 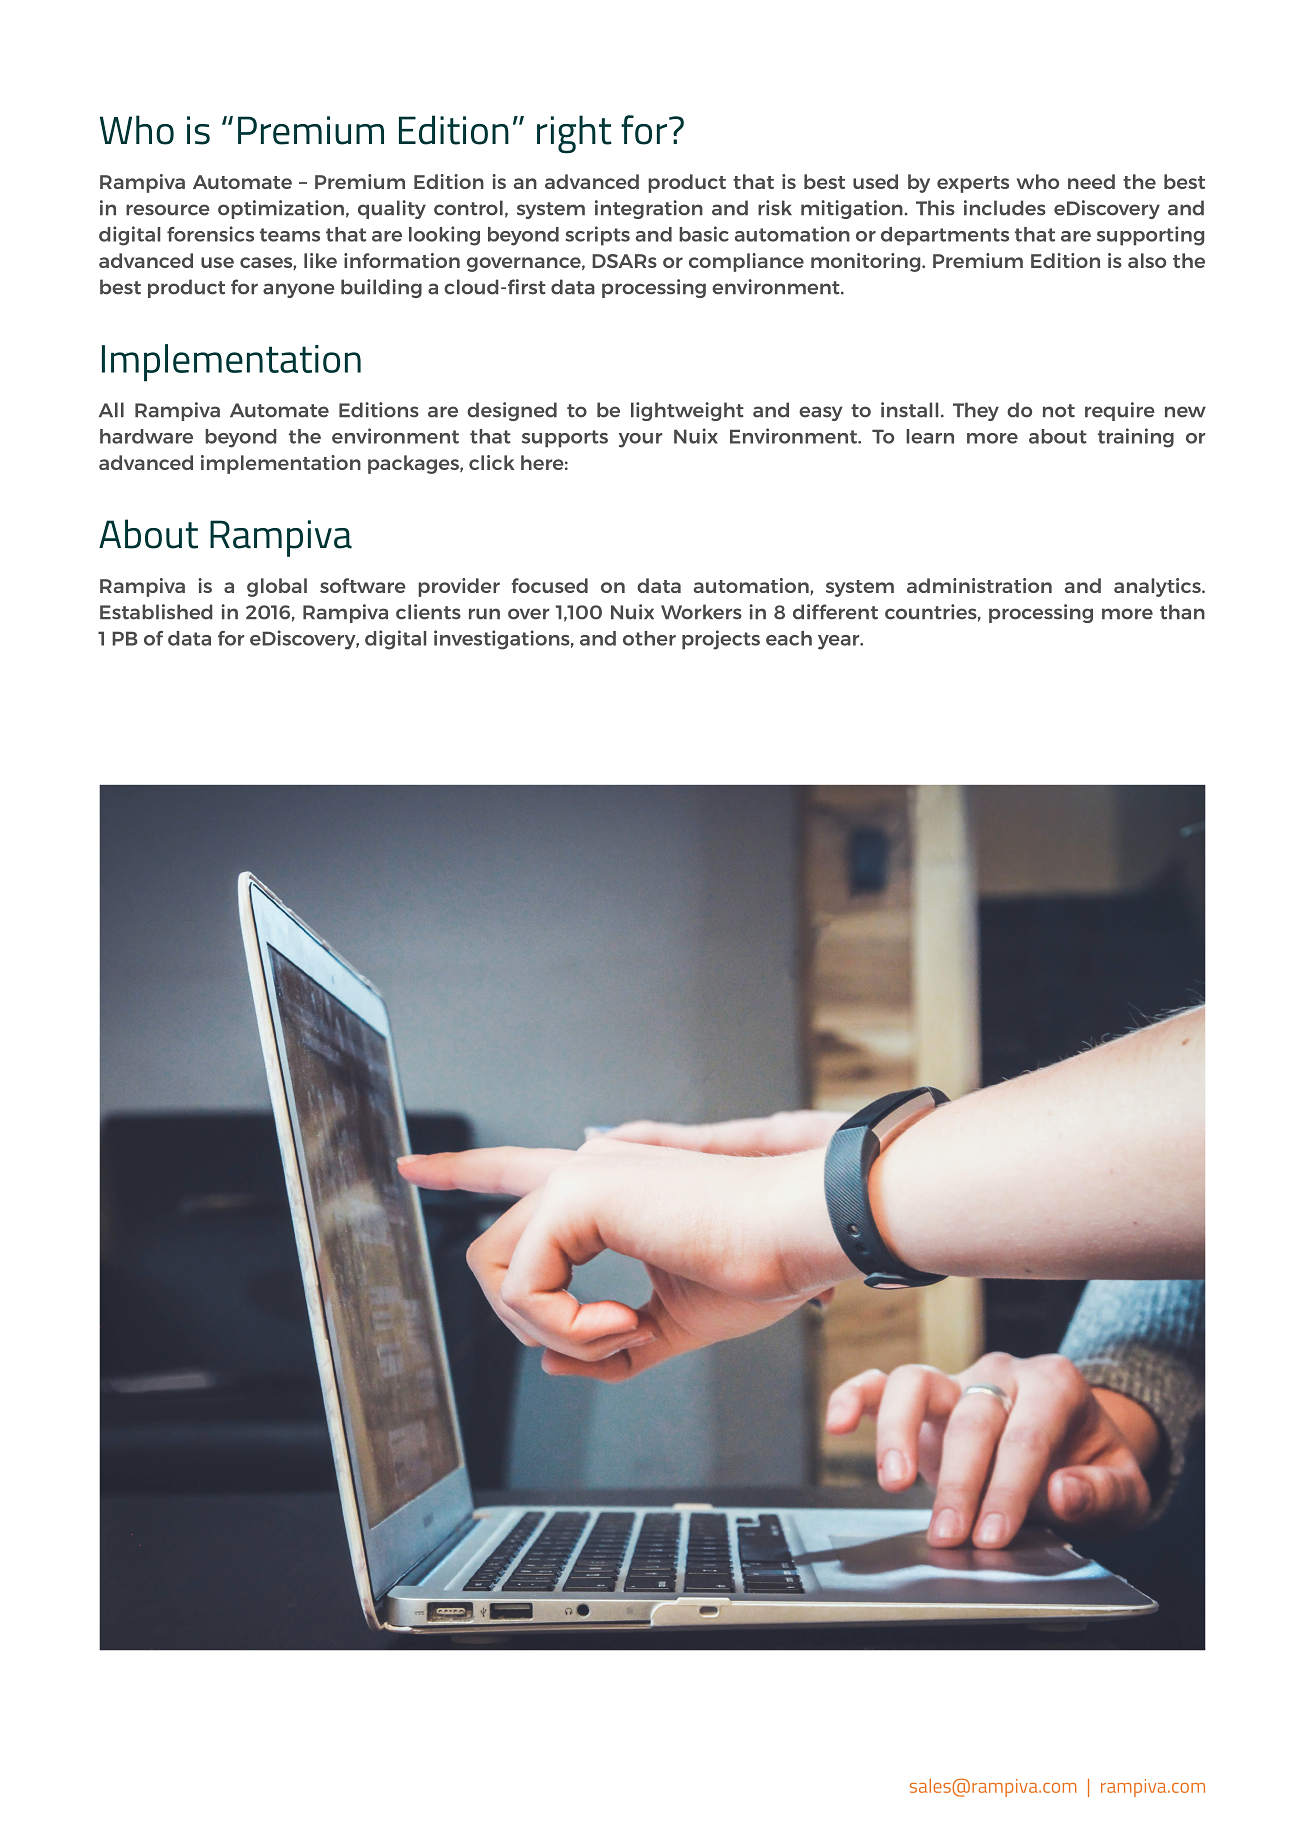 I want to click on need, so click(x=1091, y=181).
